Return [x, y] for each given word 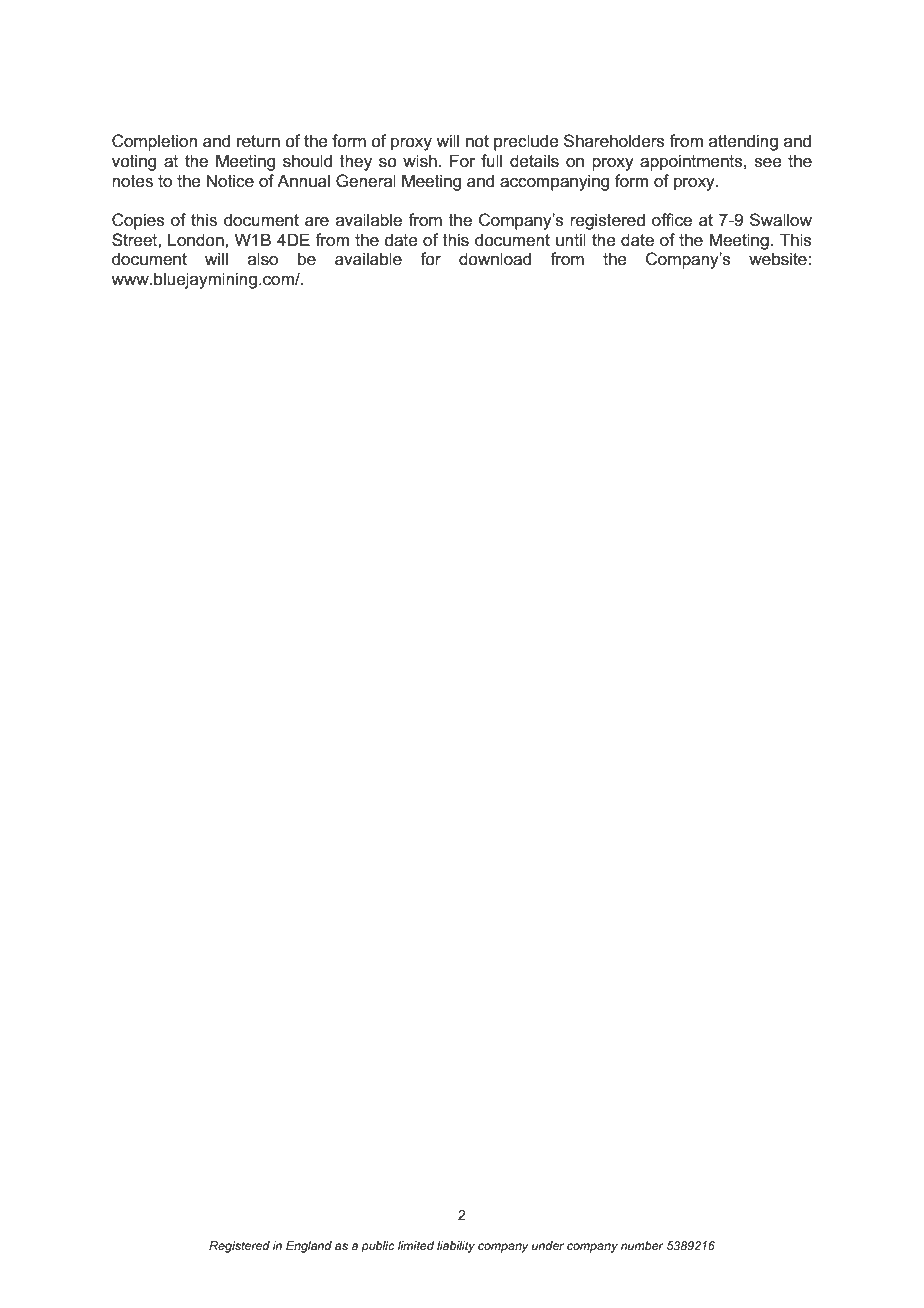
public [378, 1247]
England [309, 1247]
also [263, 259]
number [642, 1245]
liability [456, 1247]
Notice [230, 181]
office [672, 220]
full [491, 160]
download [495, 259]
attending [743, 142]
